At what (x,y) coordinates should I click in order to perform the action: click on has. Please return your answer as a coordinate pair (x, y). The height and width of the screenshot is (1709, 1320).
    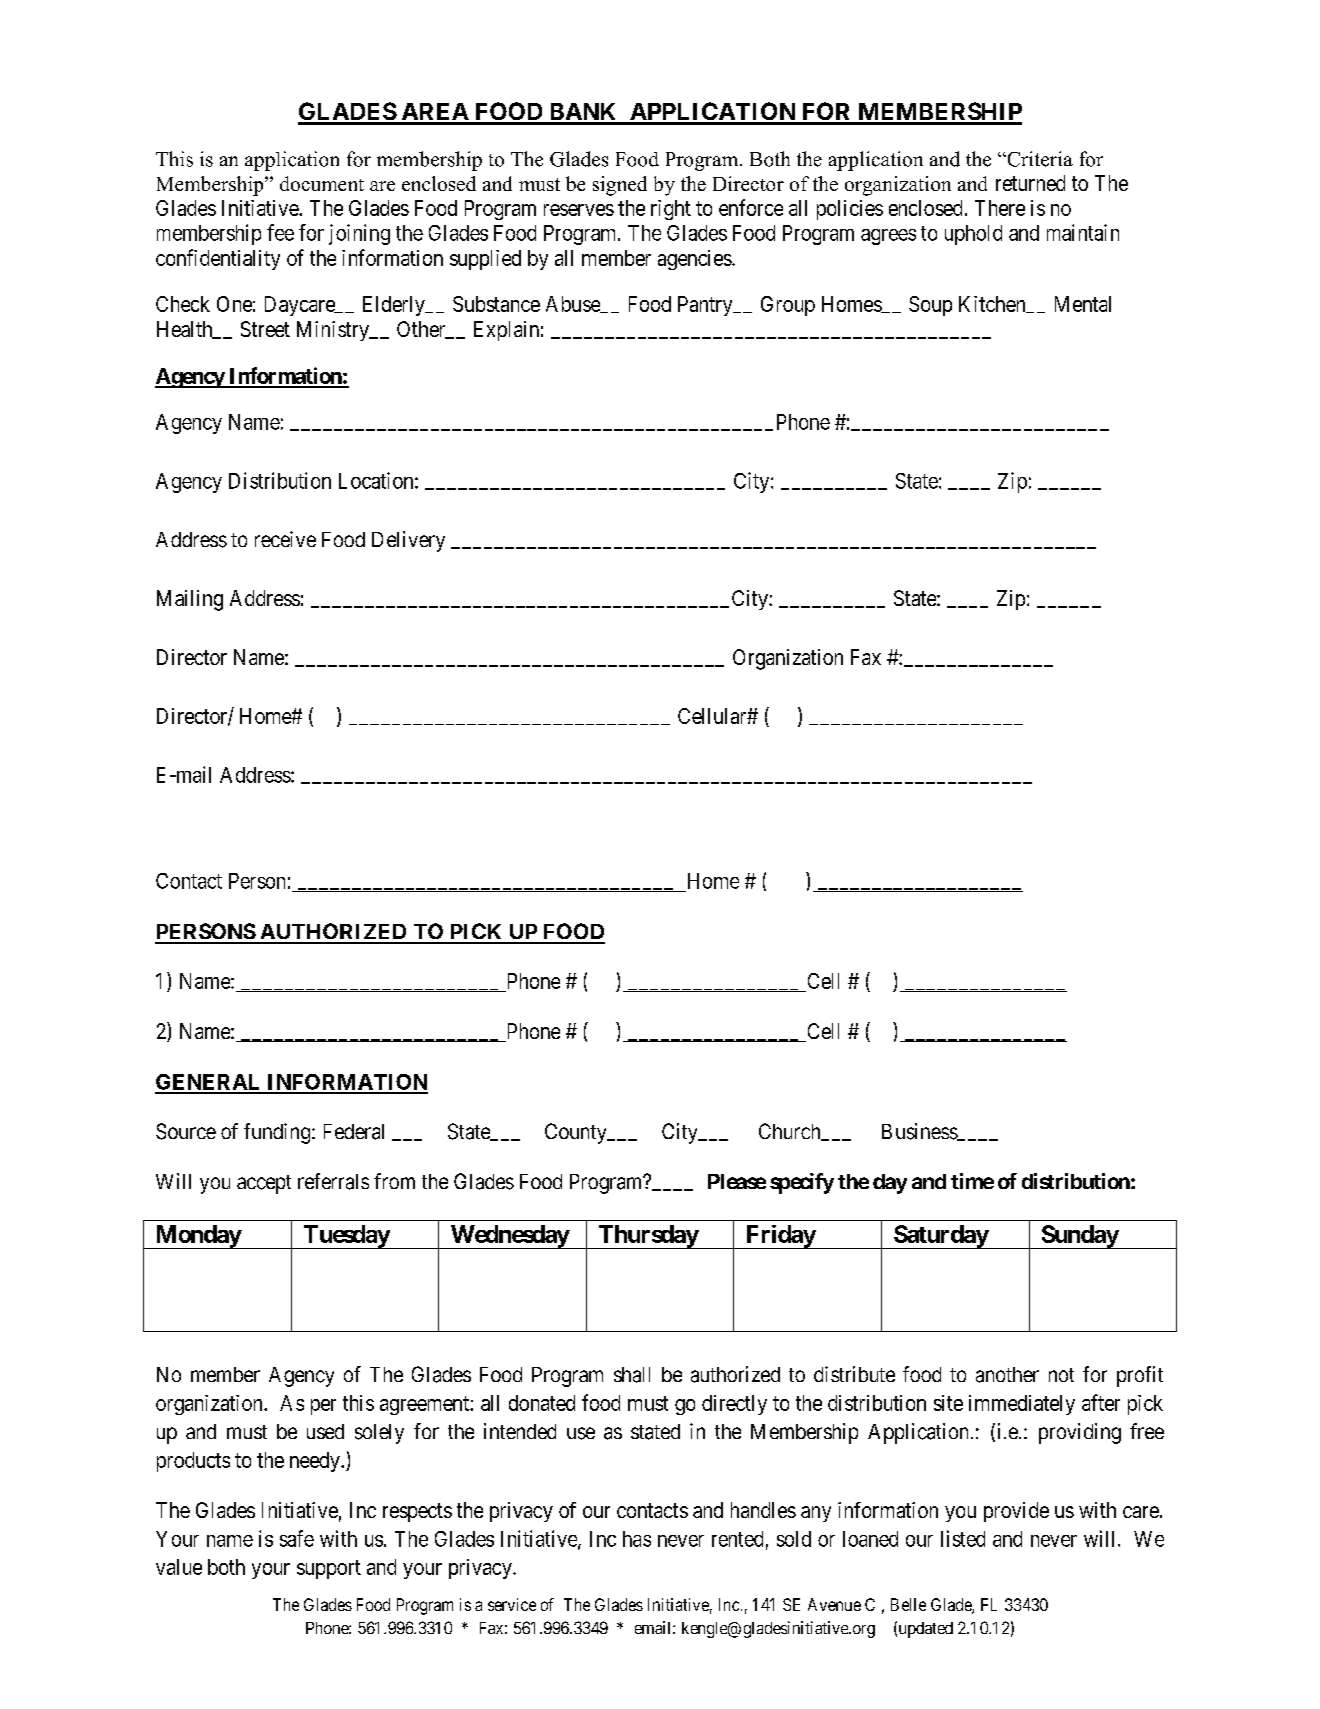
    Looking at the image, I should click on (637, 1539).
